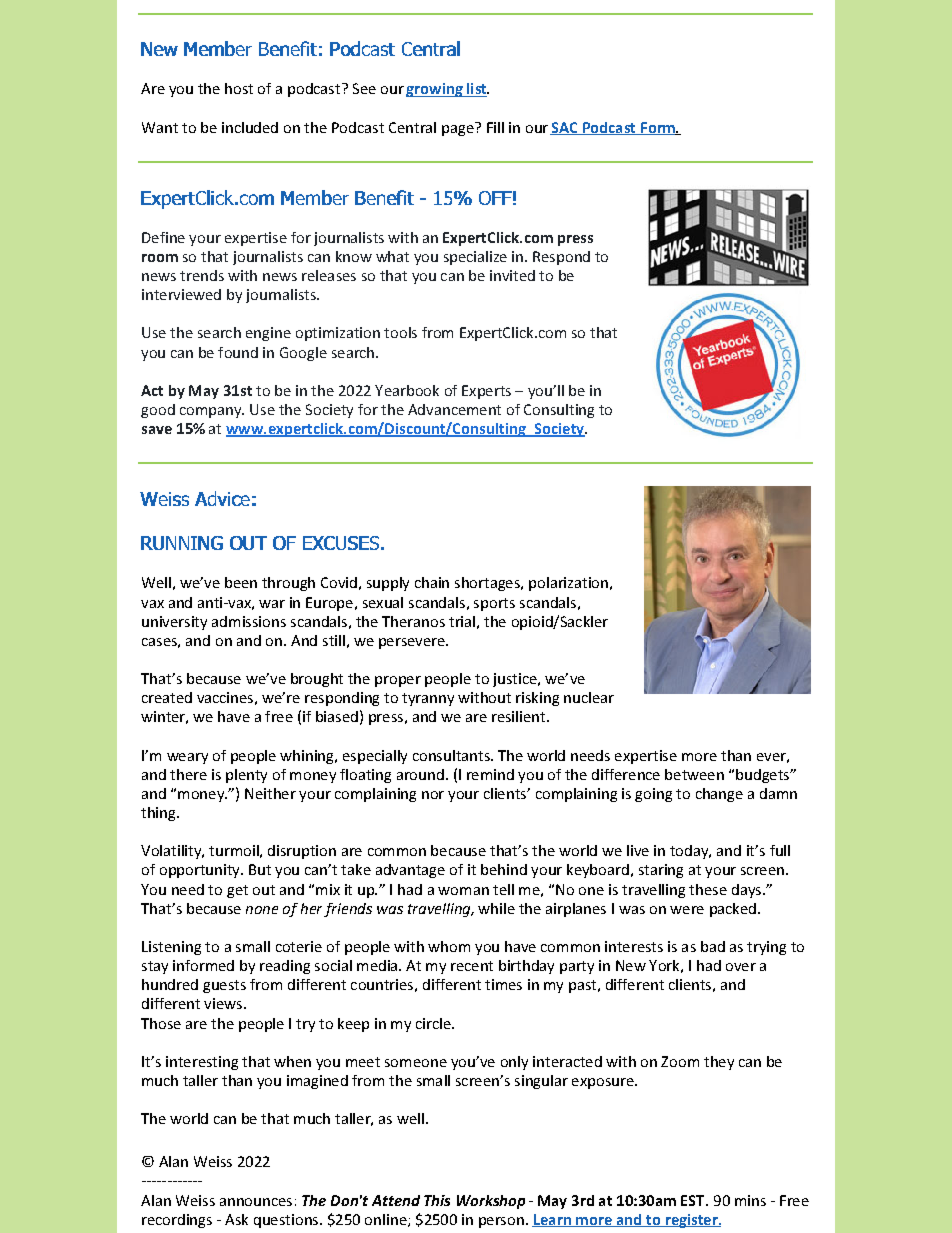 The image size is (952, 1233). Describe the element at coordinates (256, 1202) in the document. I see `announces` at that location.
